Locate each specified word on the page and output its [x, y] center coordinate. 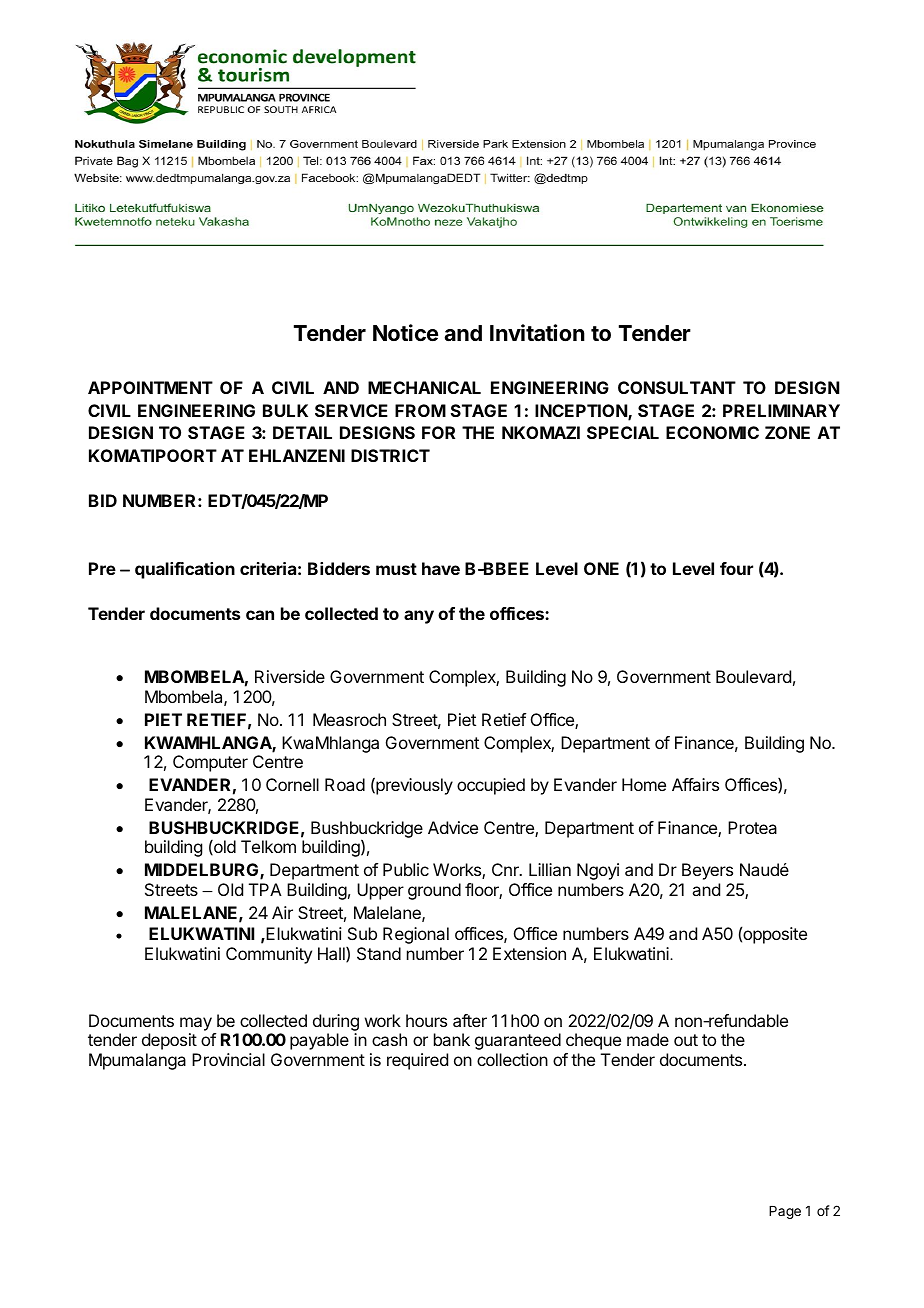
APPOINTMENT [150, 387]
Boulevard [753, 676]
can [260, 615]
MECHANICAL [424, 387]
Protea [752, 827]
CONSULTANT [677, 387]
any [419, 617]
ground [434, 891]
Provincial [228, 1059]
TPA [265, 889]
